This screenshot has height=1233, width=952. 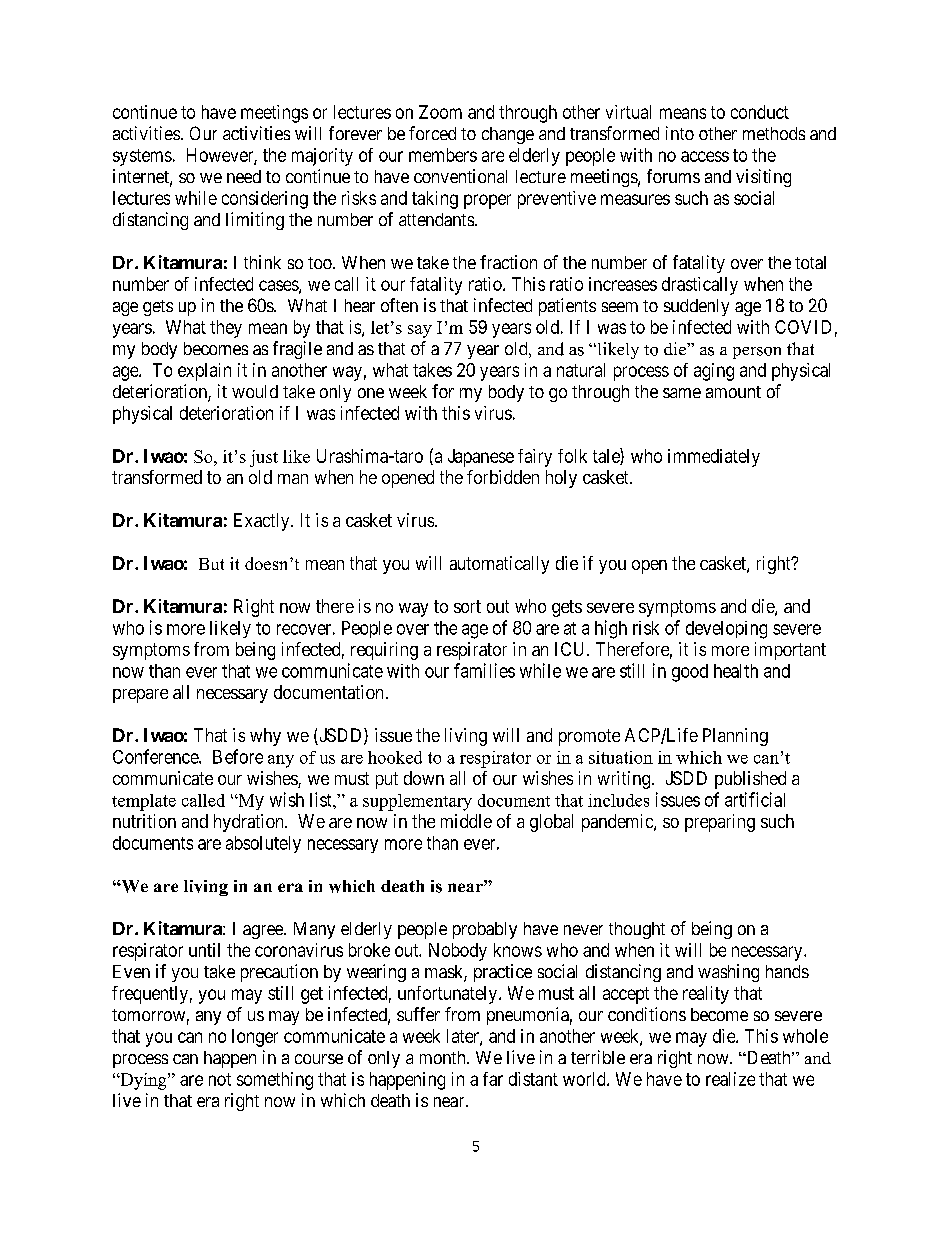 I want to click on need, so click(x=244, y=176).
